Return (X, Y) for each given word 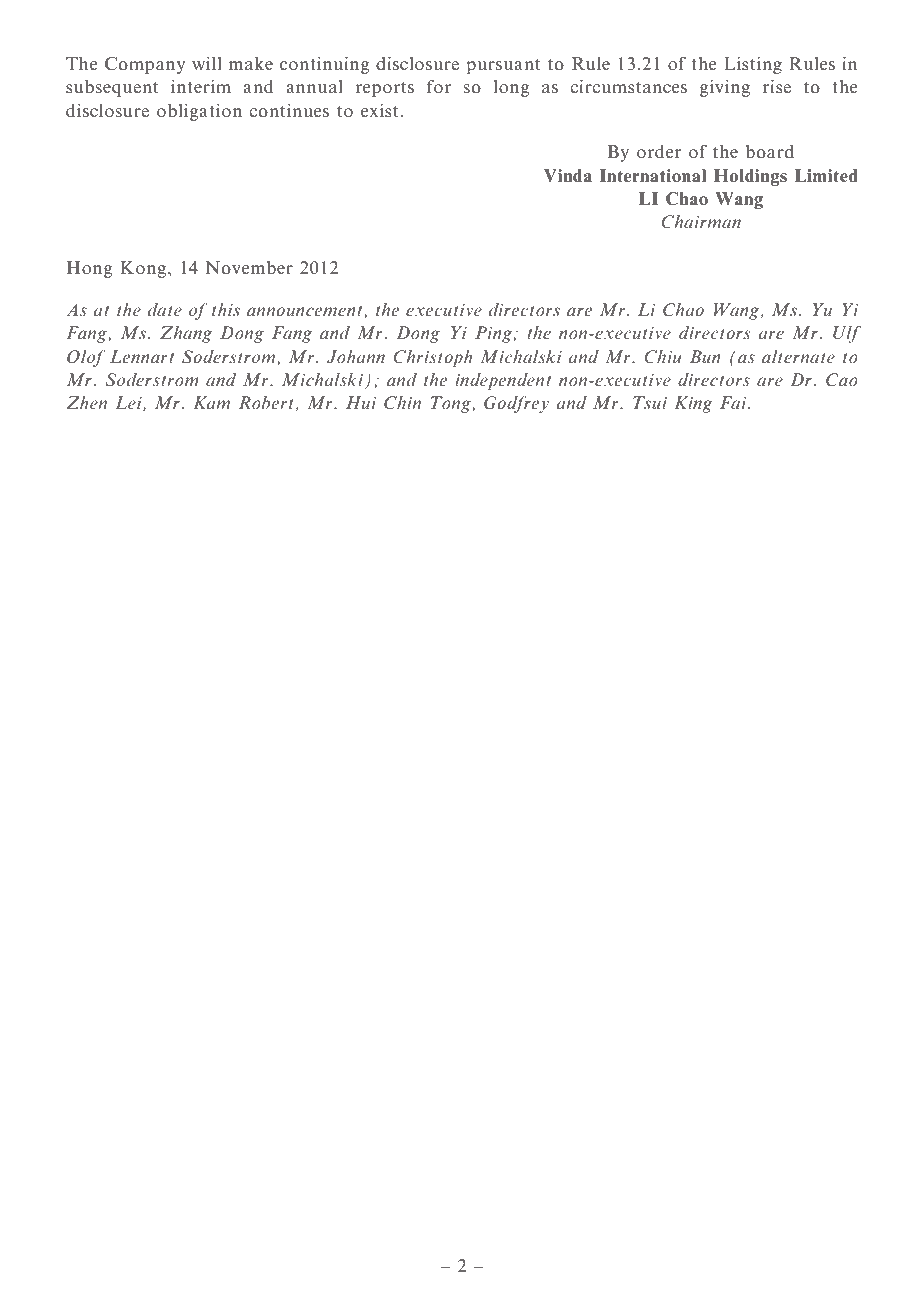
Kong (144, 269)
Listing (753, 65)
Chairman (701, 222)
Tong (451, 404)
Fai (734, 402)
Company (145, 65)
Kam (211, 402)
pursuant (503, 66)
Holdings (750, 177)
